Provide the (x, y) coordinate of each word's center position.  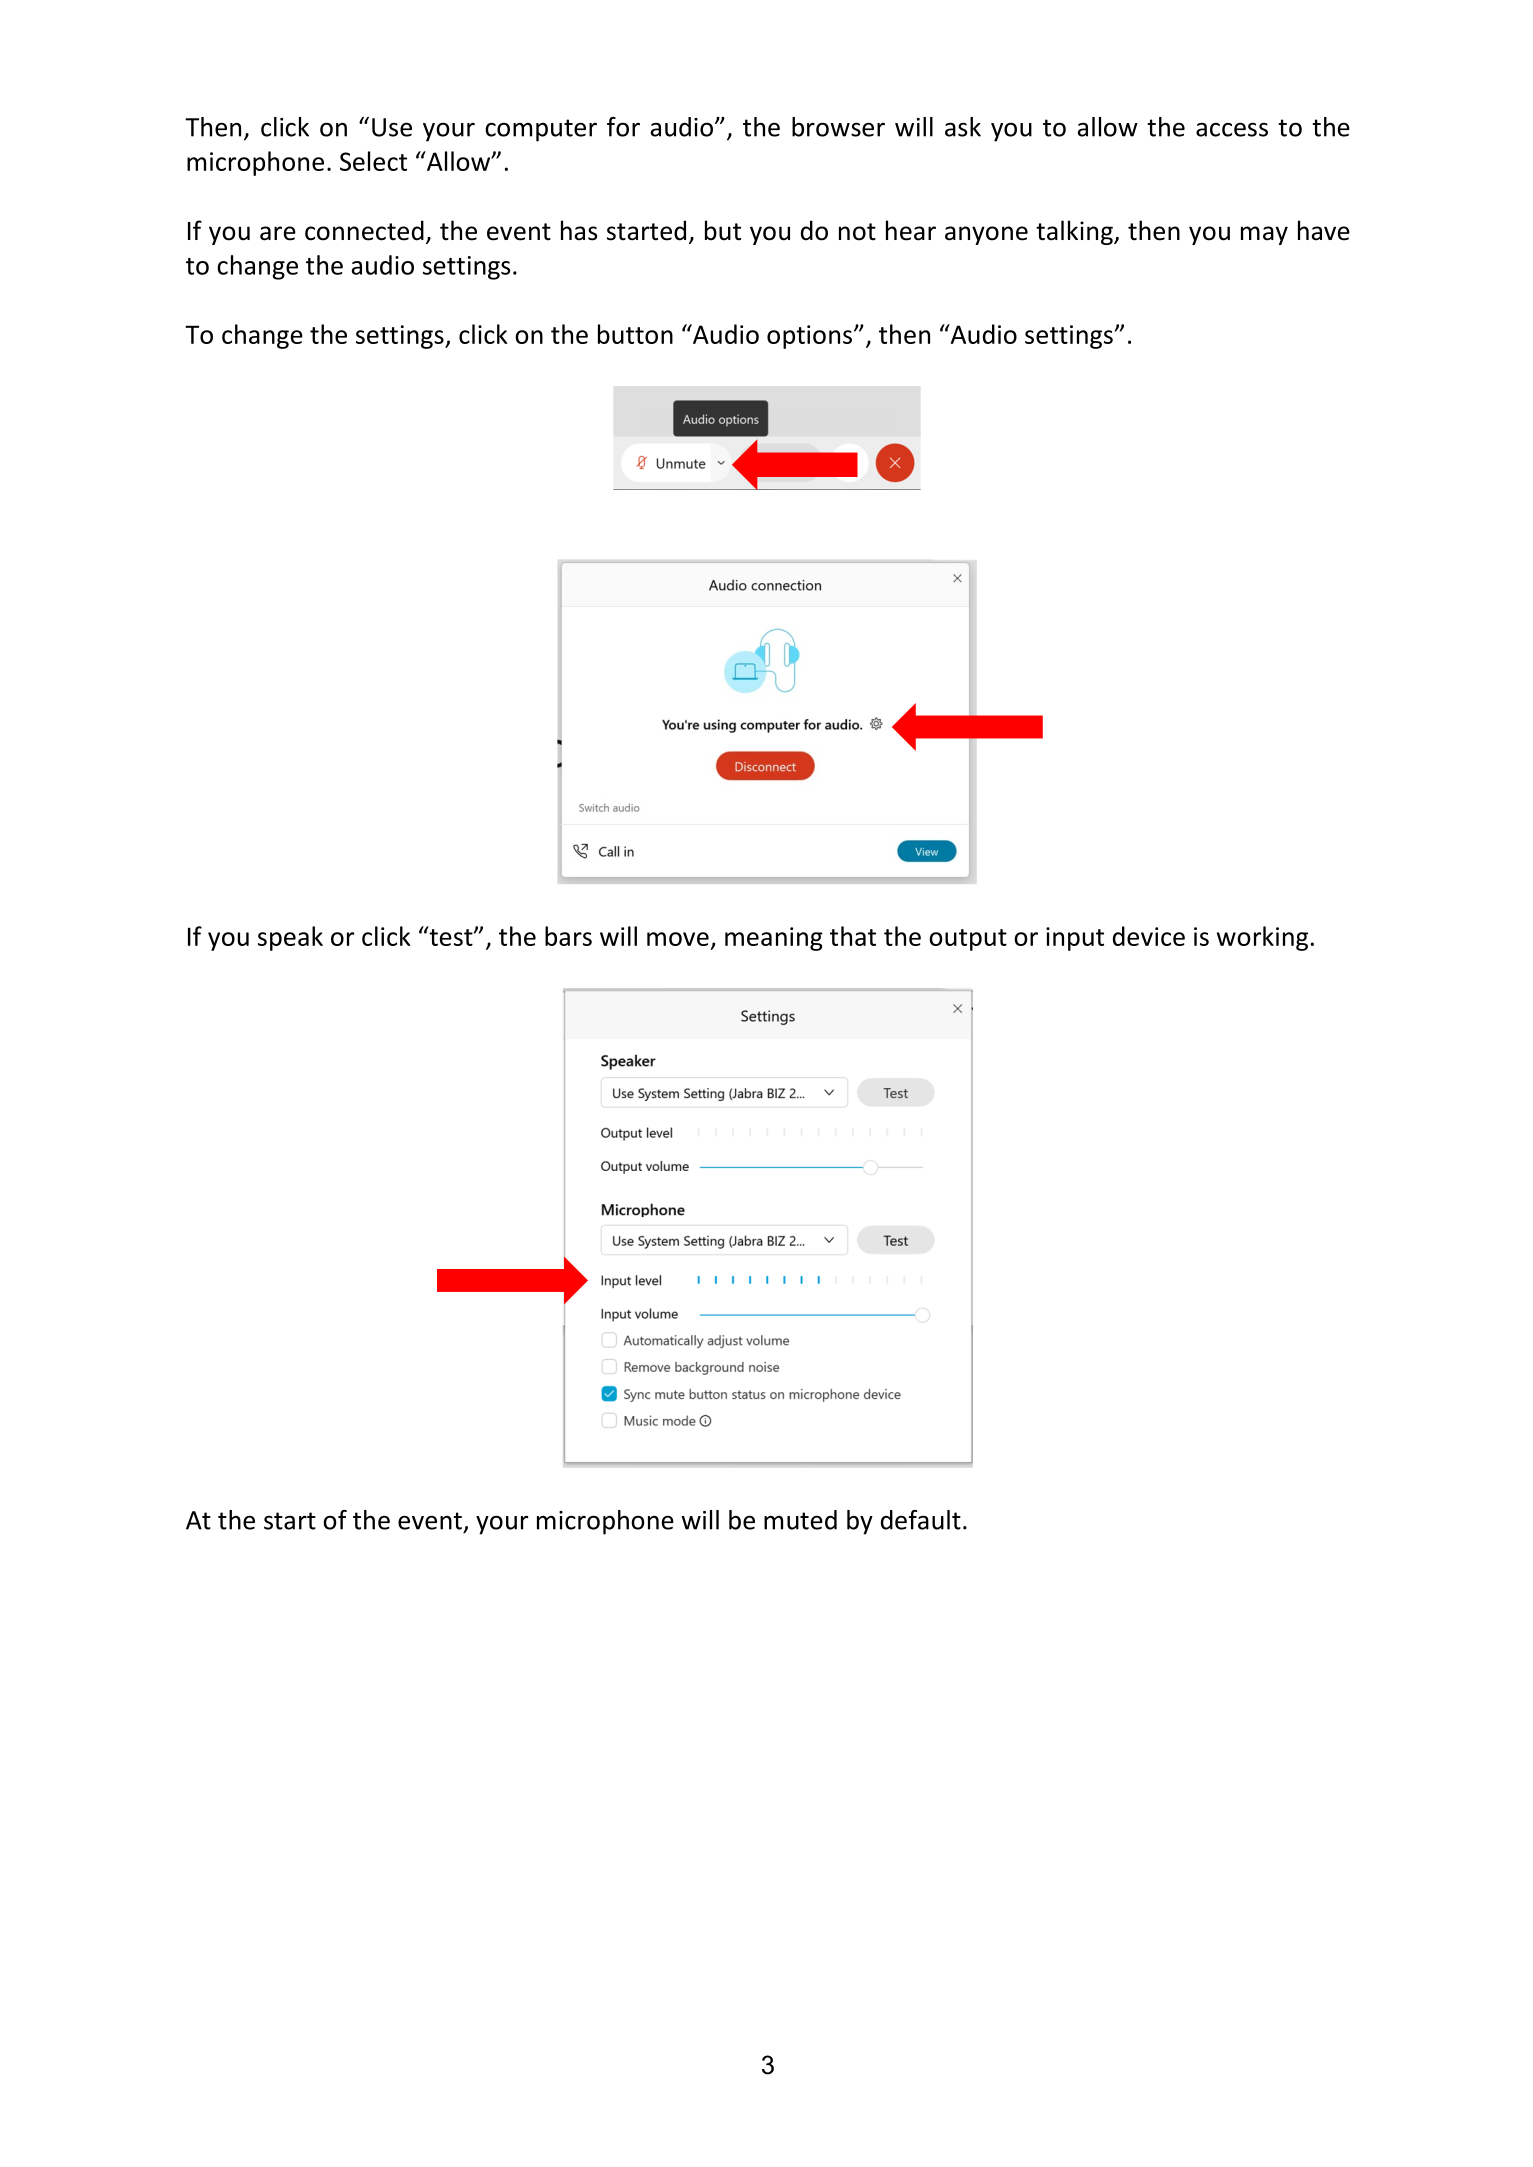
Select (373, 161)
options (811, 337)
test (451, 936)
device (1149, 936)
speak (290, 938)
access (1232, 129)
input (1075, 939)
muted (800, 1520)
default (921, 1520)
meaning (774, 939)
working (1262, 938)
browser (838, 127)
